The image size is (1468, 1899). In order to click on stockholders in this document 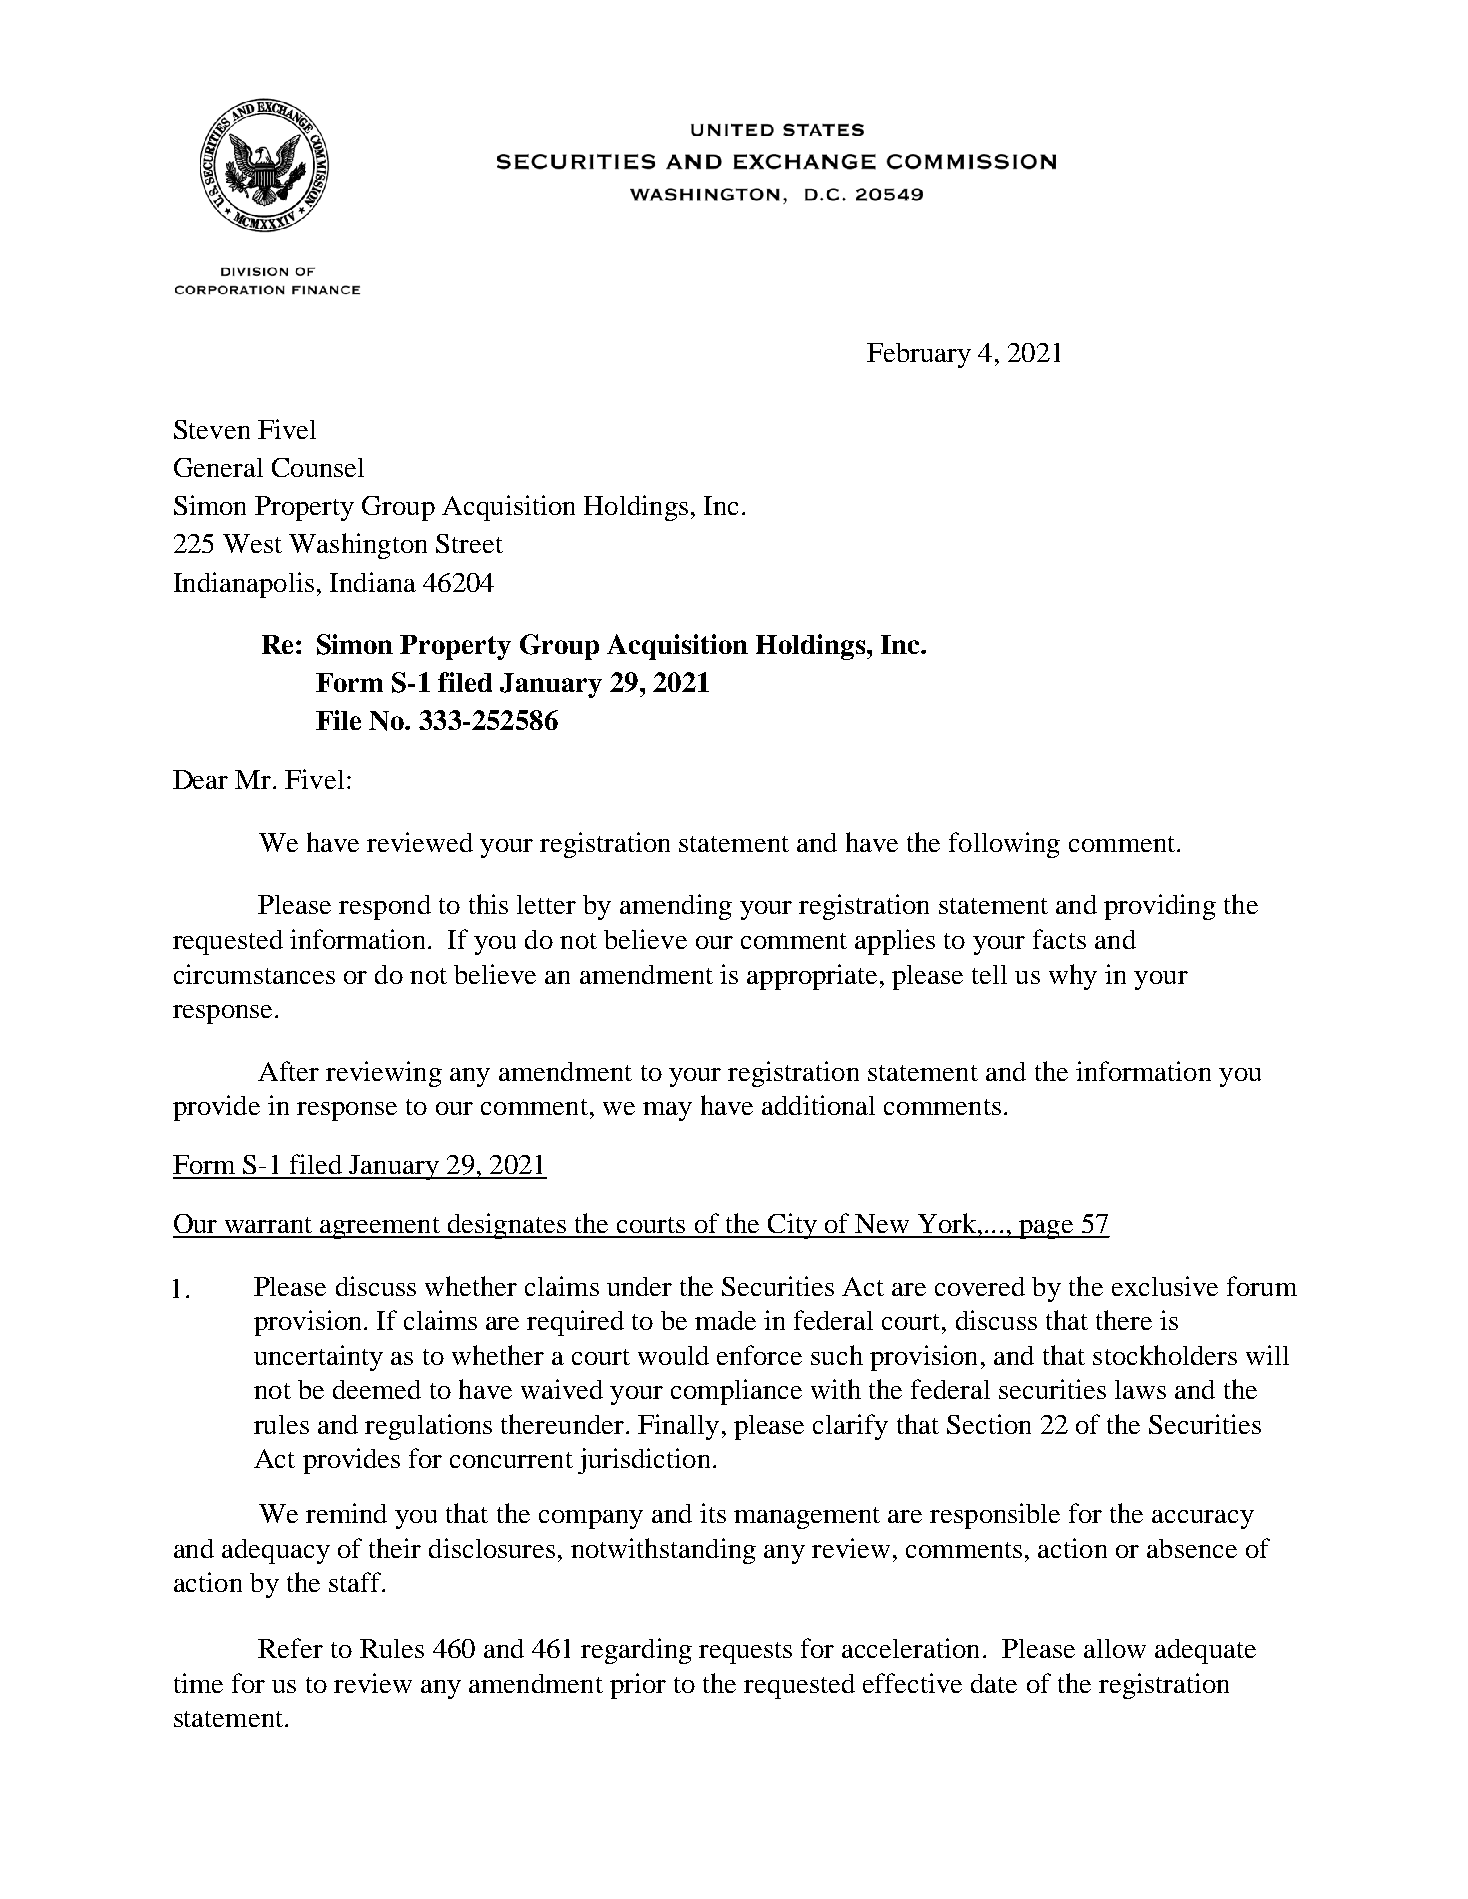, I will do `click(1165, 1355)`.
